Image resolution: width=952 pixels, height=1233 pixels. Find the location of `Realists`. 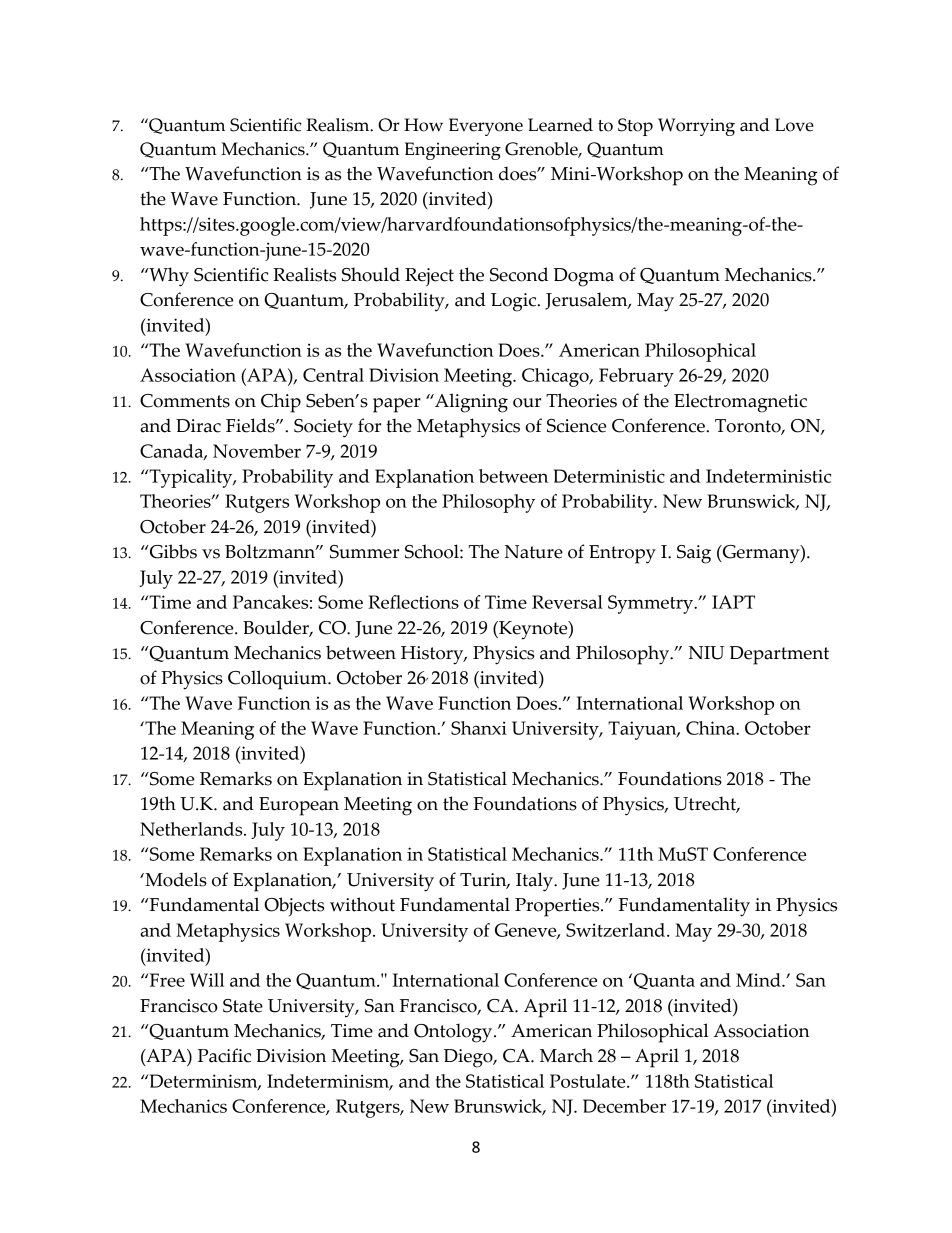

Realists is located at coordinates (304, 274).
